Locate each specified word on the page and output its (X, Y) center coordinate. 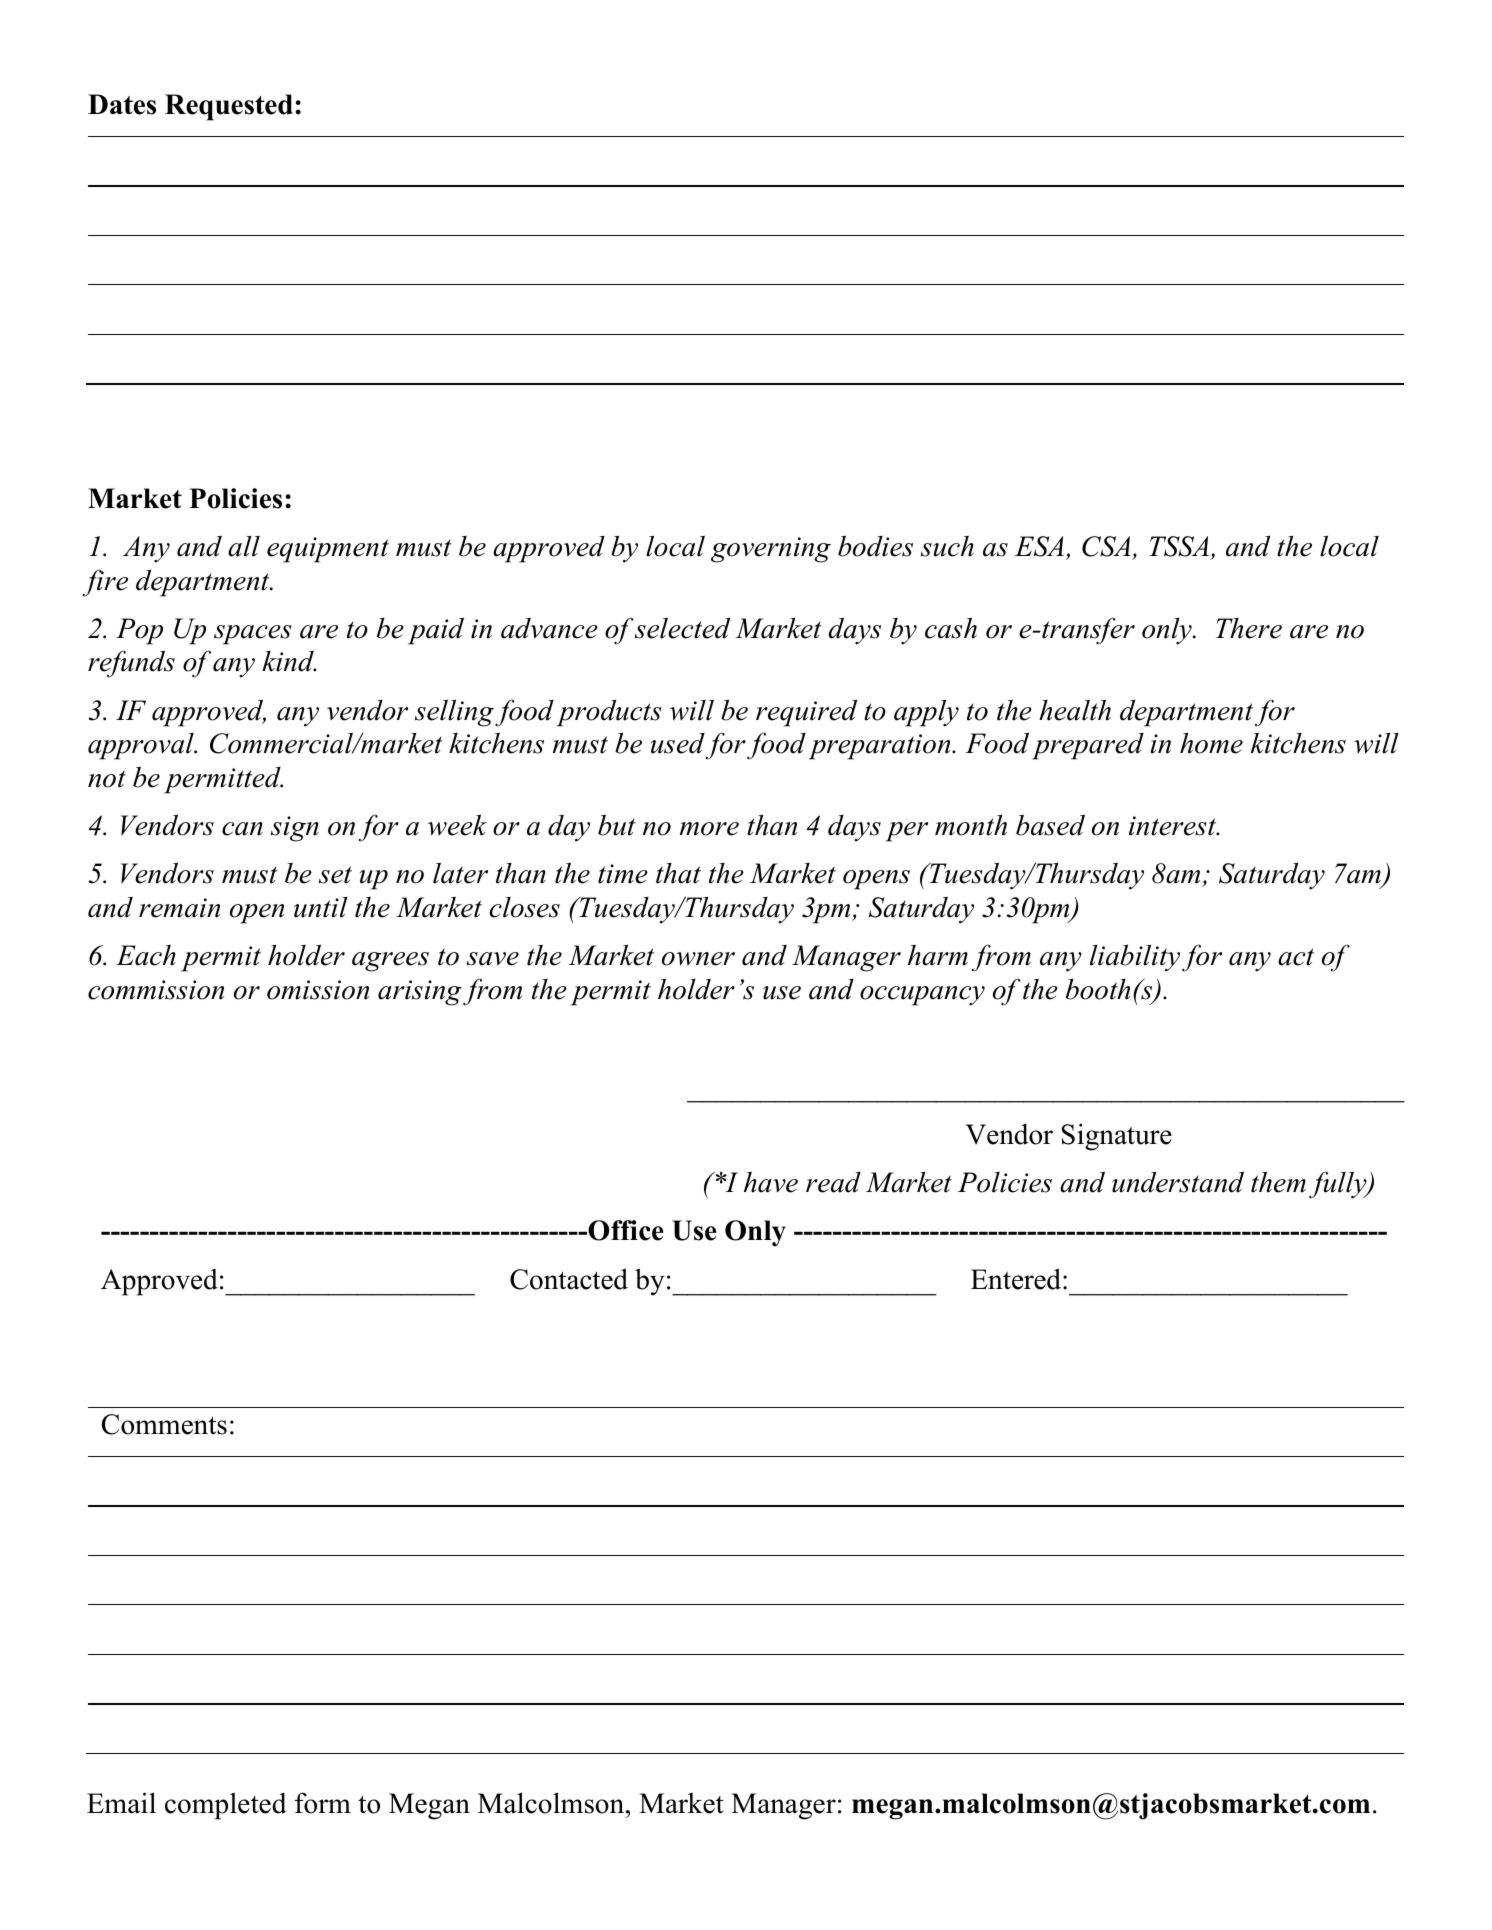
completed (226, 1806)
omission (318, 990)
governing (771, 550)
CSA (1106, 546)
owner (698, 959)
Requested (229, 107)
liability (1135, 958)
